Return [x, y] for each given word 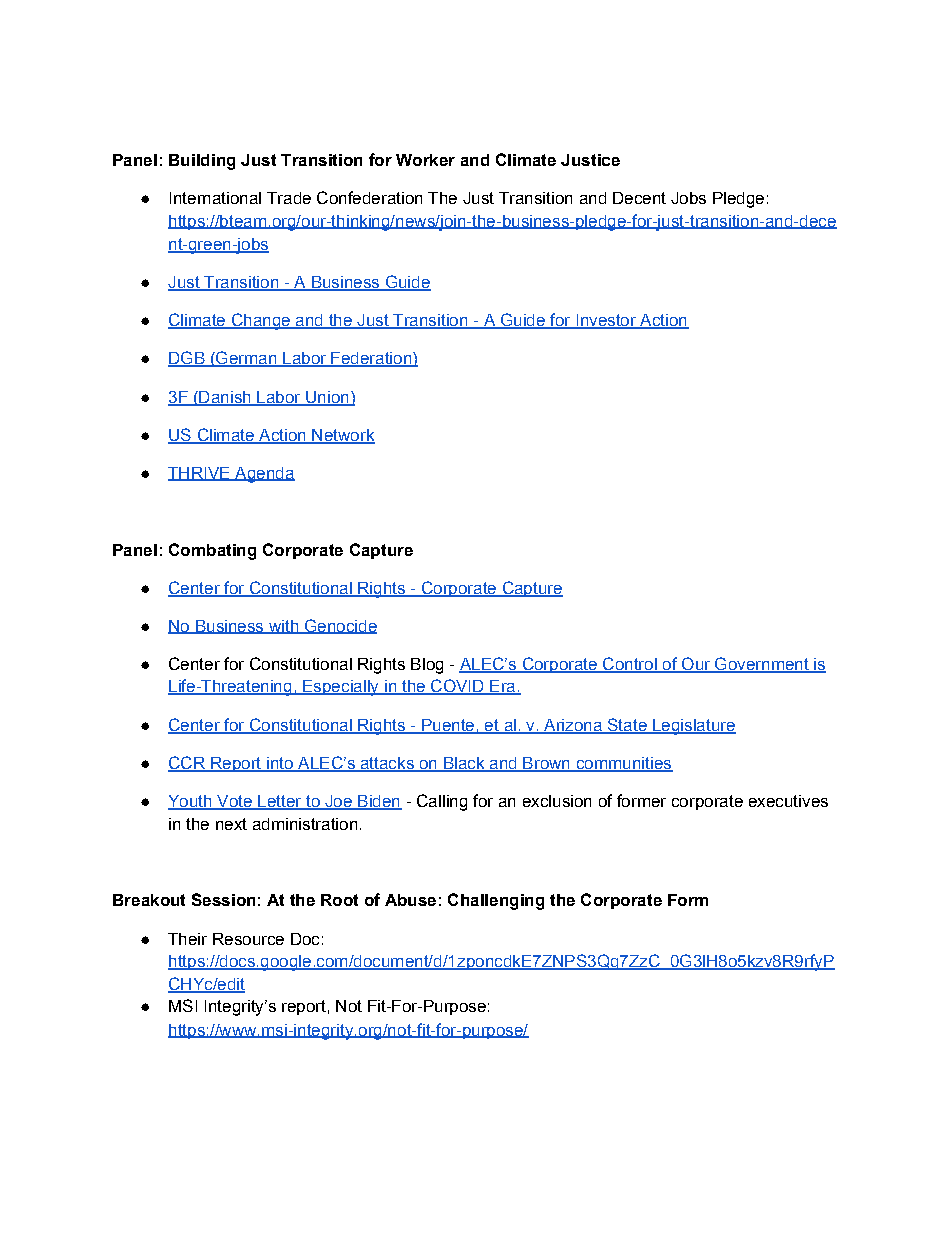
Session [223, 899]
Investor [606, 321]
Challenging [496, 901]
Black [464, 764]
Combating [212, 551]
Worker [425, 160]
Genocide [339, 626]
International [215, 198]
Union [327, 398]
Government [762, 665]
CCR [187, 764]
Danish [225, 398]
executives [788, 801]
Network [342, 436]
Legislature [693, 727]
